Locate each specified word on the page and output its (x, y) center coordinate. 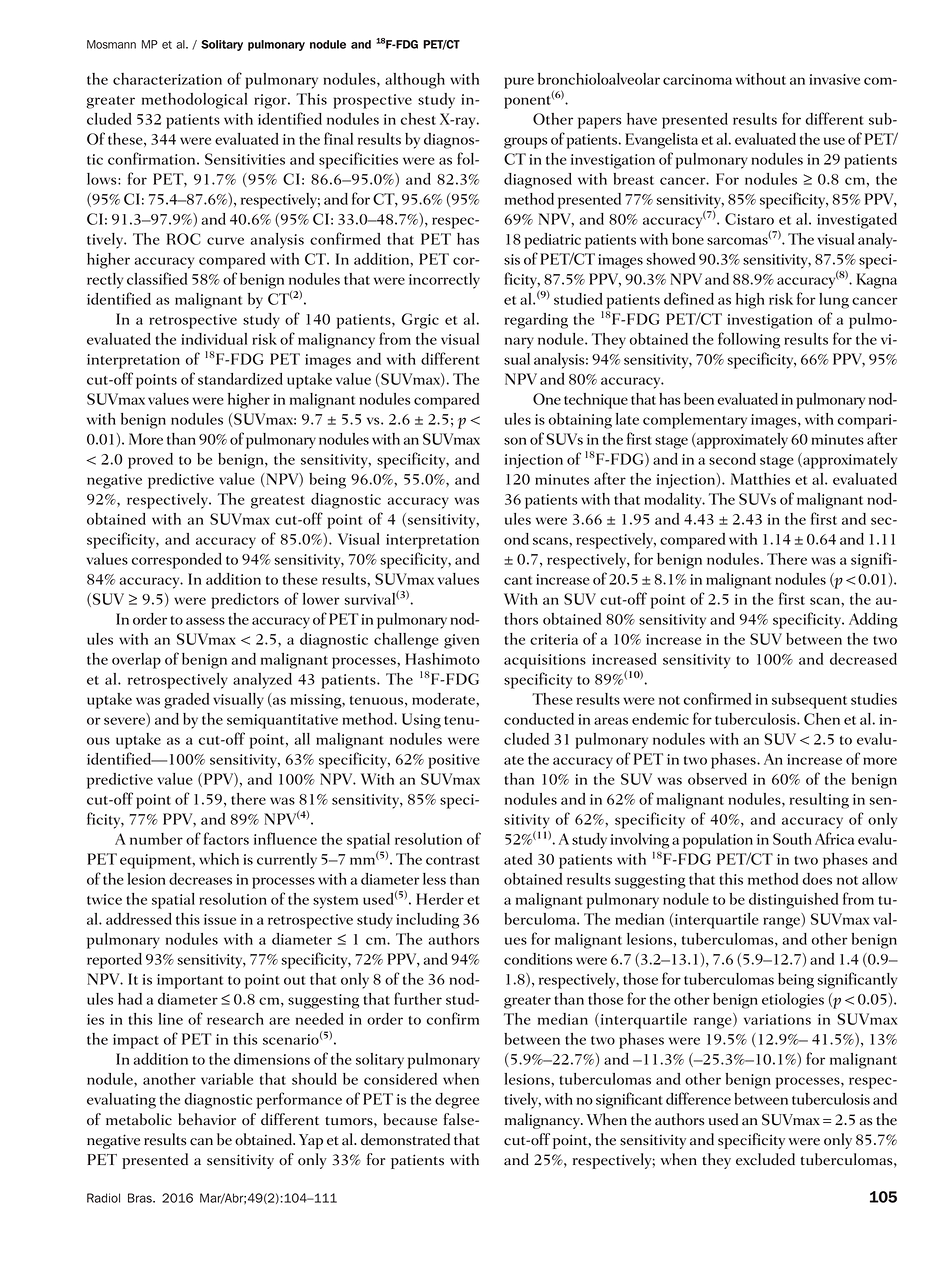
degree (457, 1101)
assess (205, 621)
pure (519, 83)
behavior (207, 1119)
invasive (834, 79)
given (461, 641)
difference (698, 1098)
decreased (863, 659)
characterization (167, 79)
